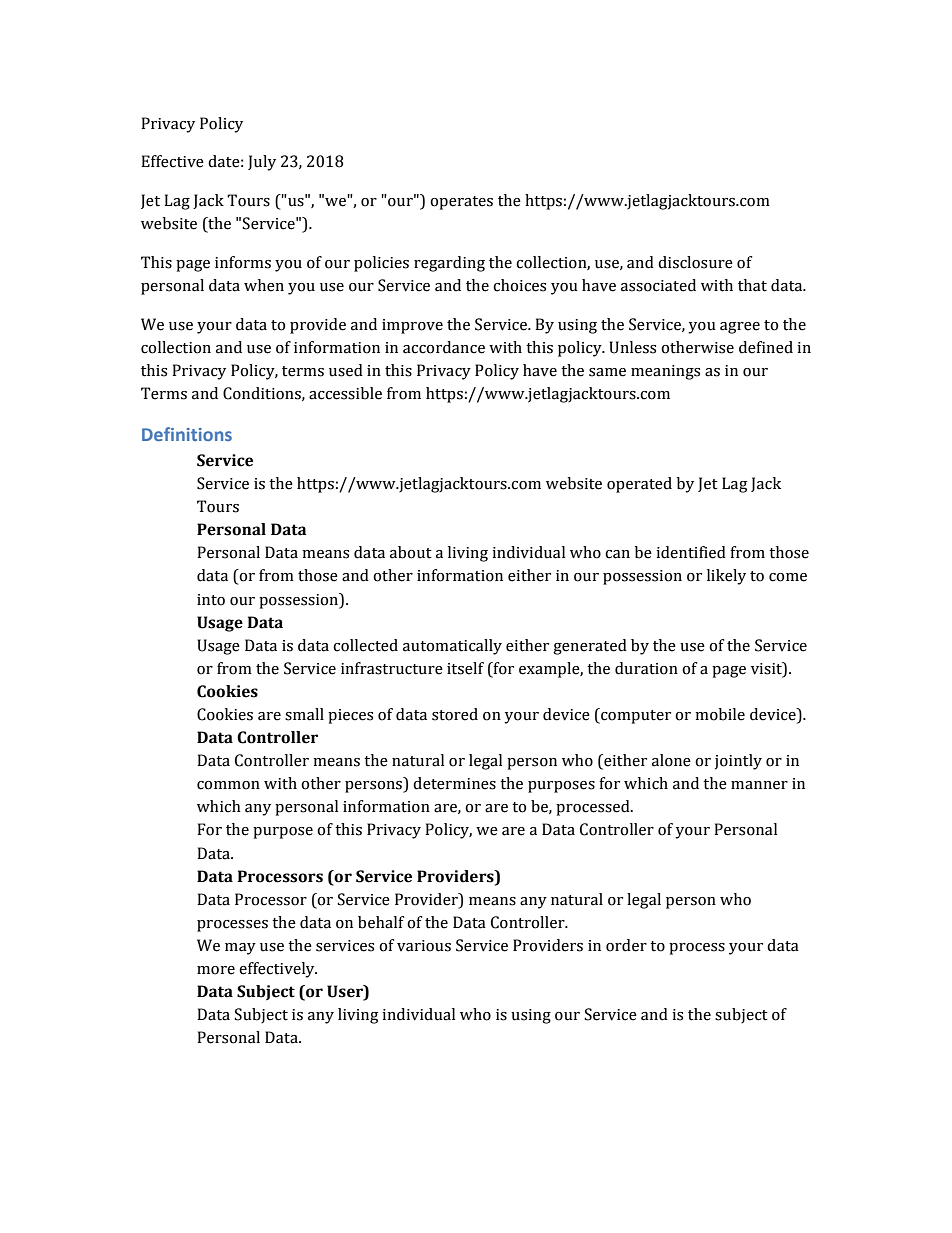  What do you see at coordinates (424, 946) in the document?
I see `various` at bounding box center [424, 946].
